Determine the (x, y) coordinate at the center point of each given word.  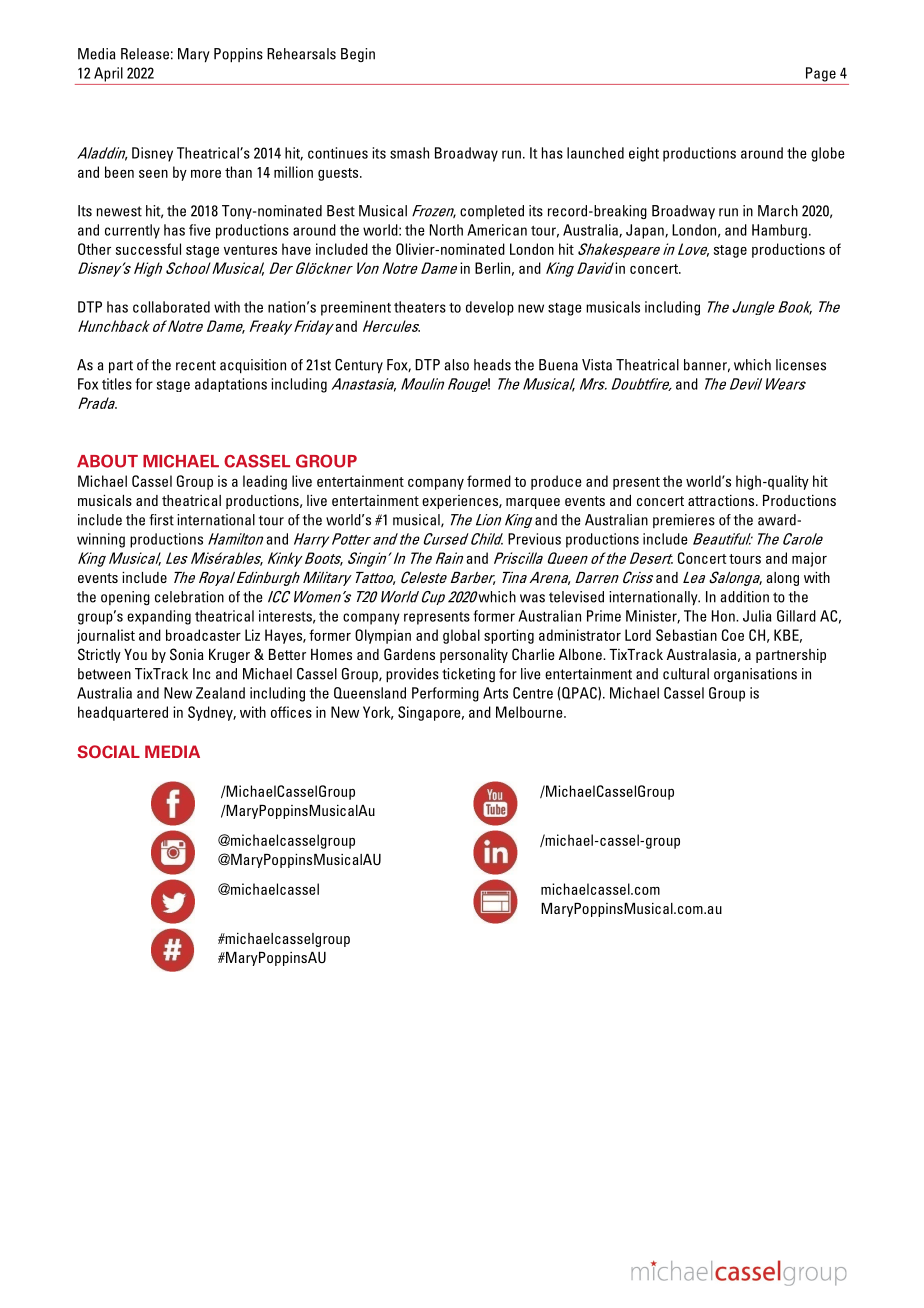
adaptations (231, 385)
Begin (358, 55)
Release (145, 54)
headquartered (123, 713)
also (457, 365)
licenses (801, 365)
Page (821, 74)
